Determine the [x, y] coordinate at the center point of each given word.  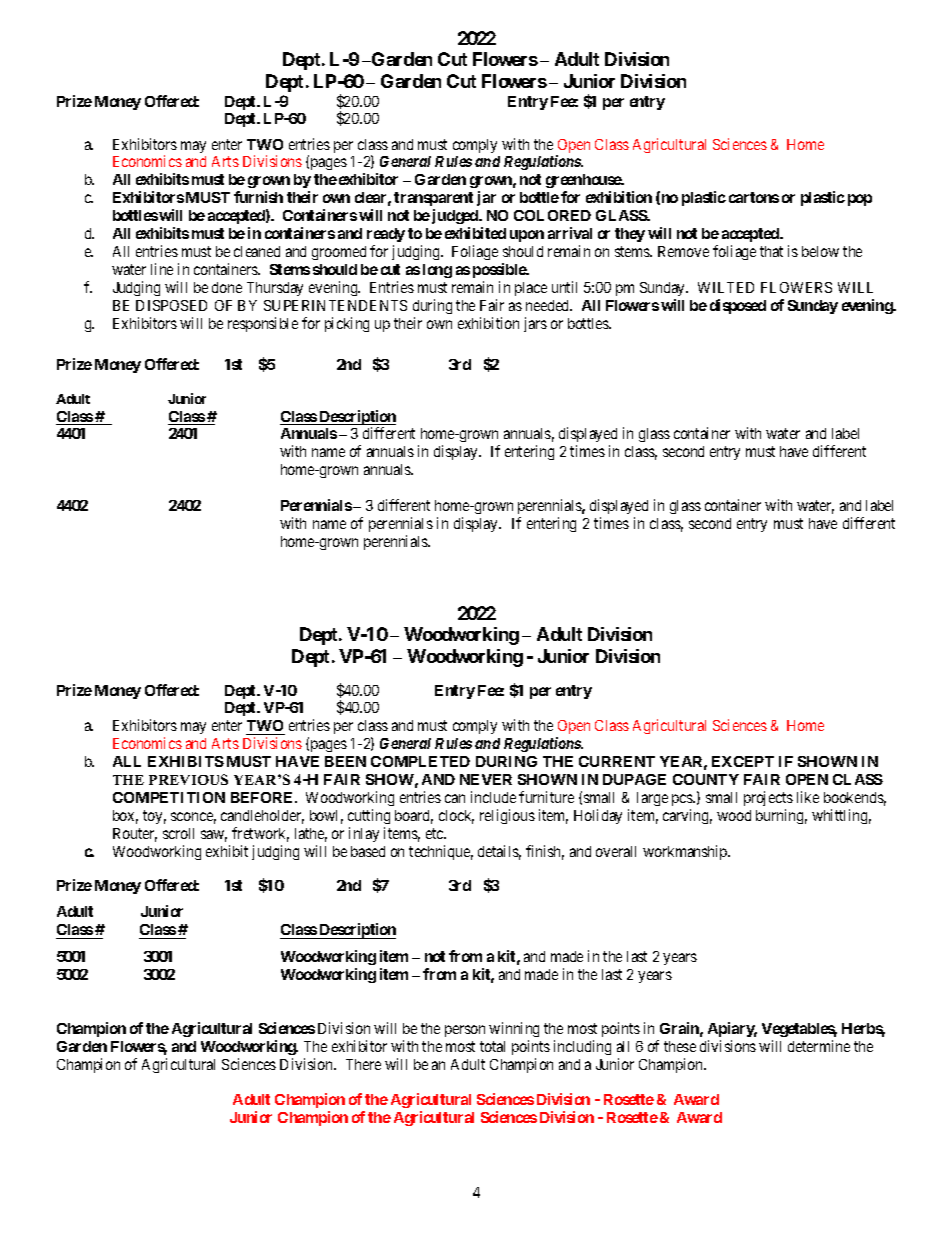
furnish [258, 197]
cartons [754, 197]
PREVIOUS [188, 779]
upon [527, 236]
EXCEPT [743, 761]
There [363, 1064]
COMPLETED [420, 761]
